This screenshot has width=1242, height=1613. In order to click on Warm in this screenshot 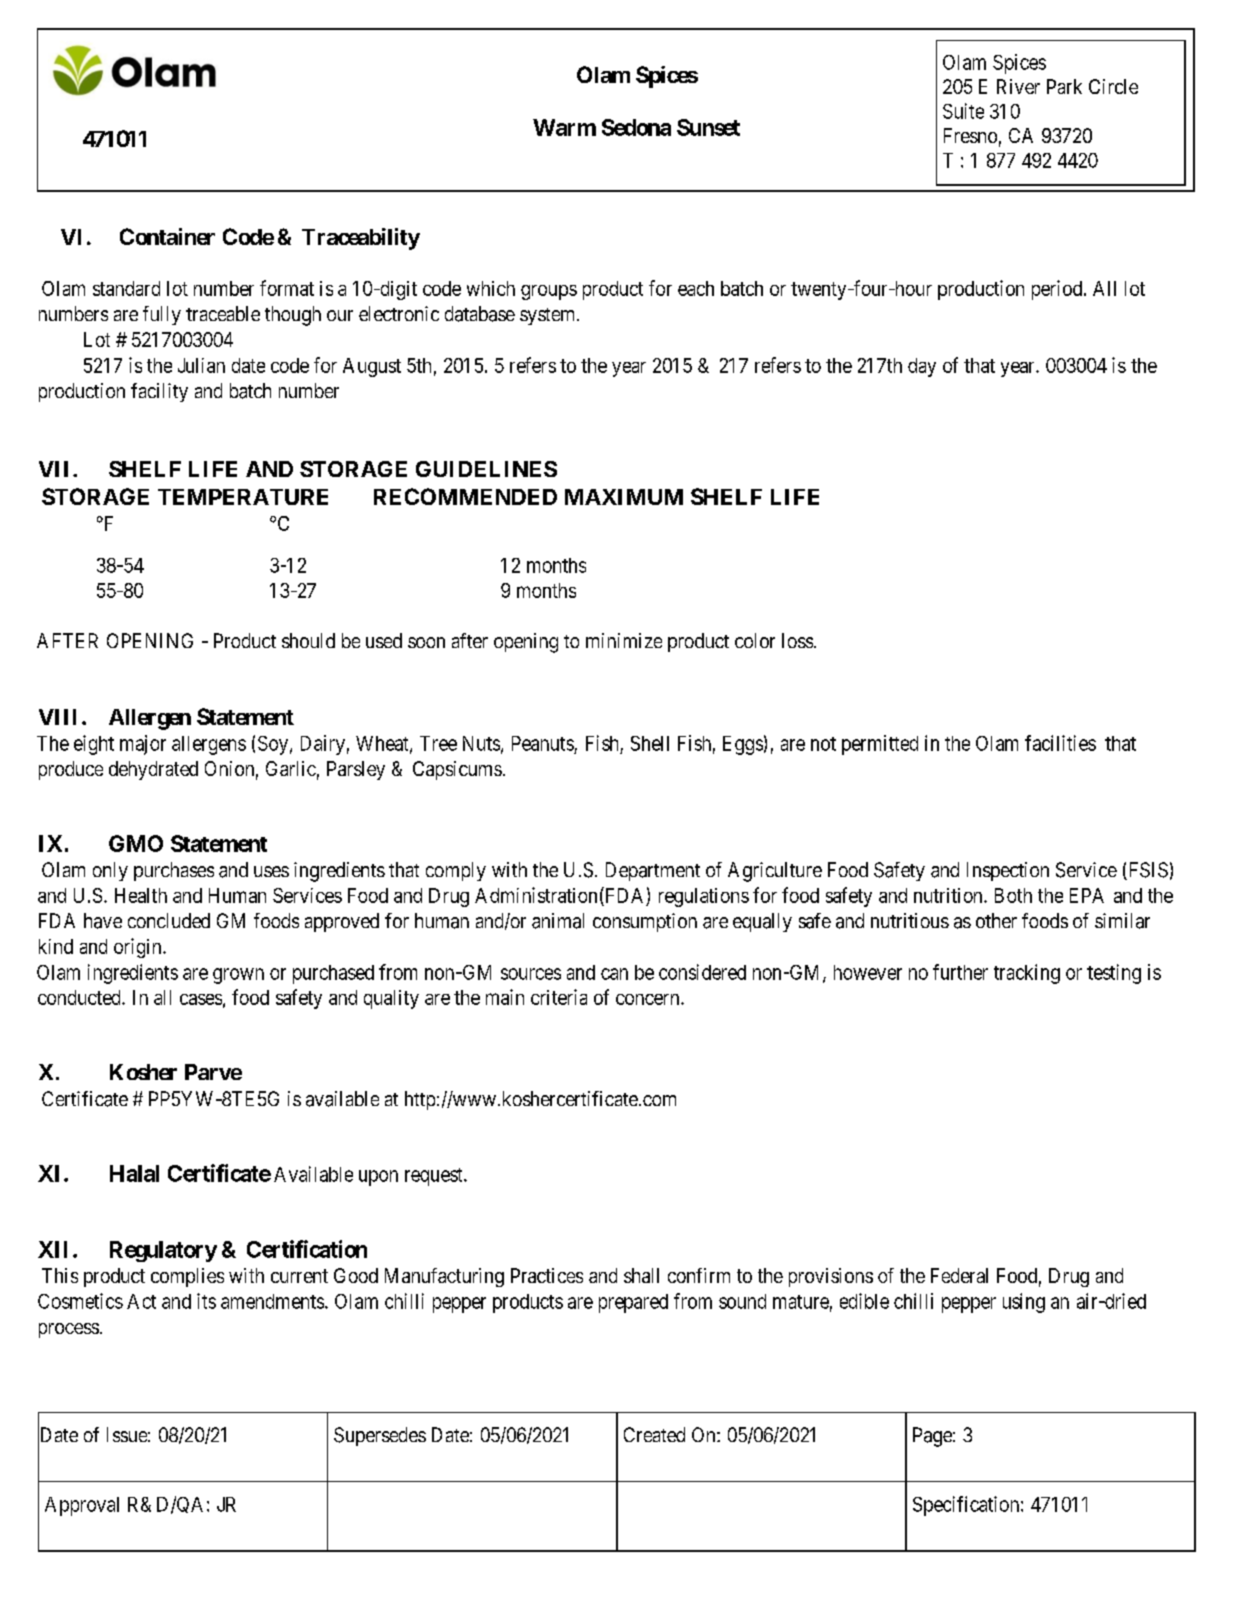, I will do `click(564, 127)`.
